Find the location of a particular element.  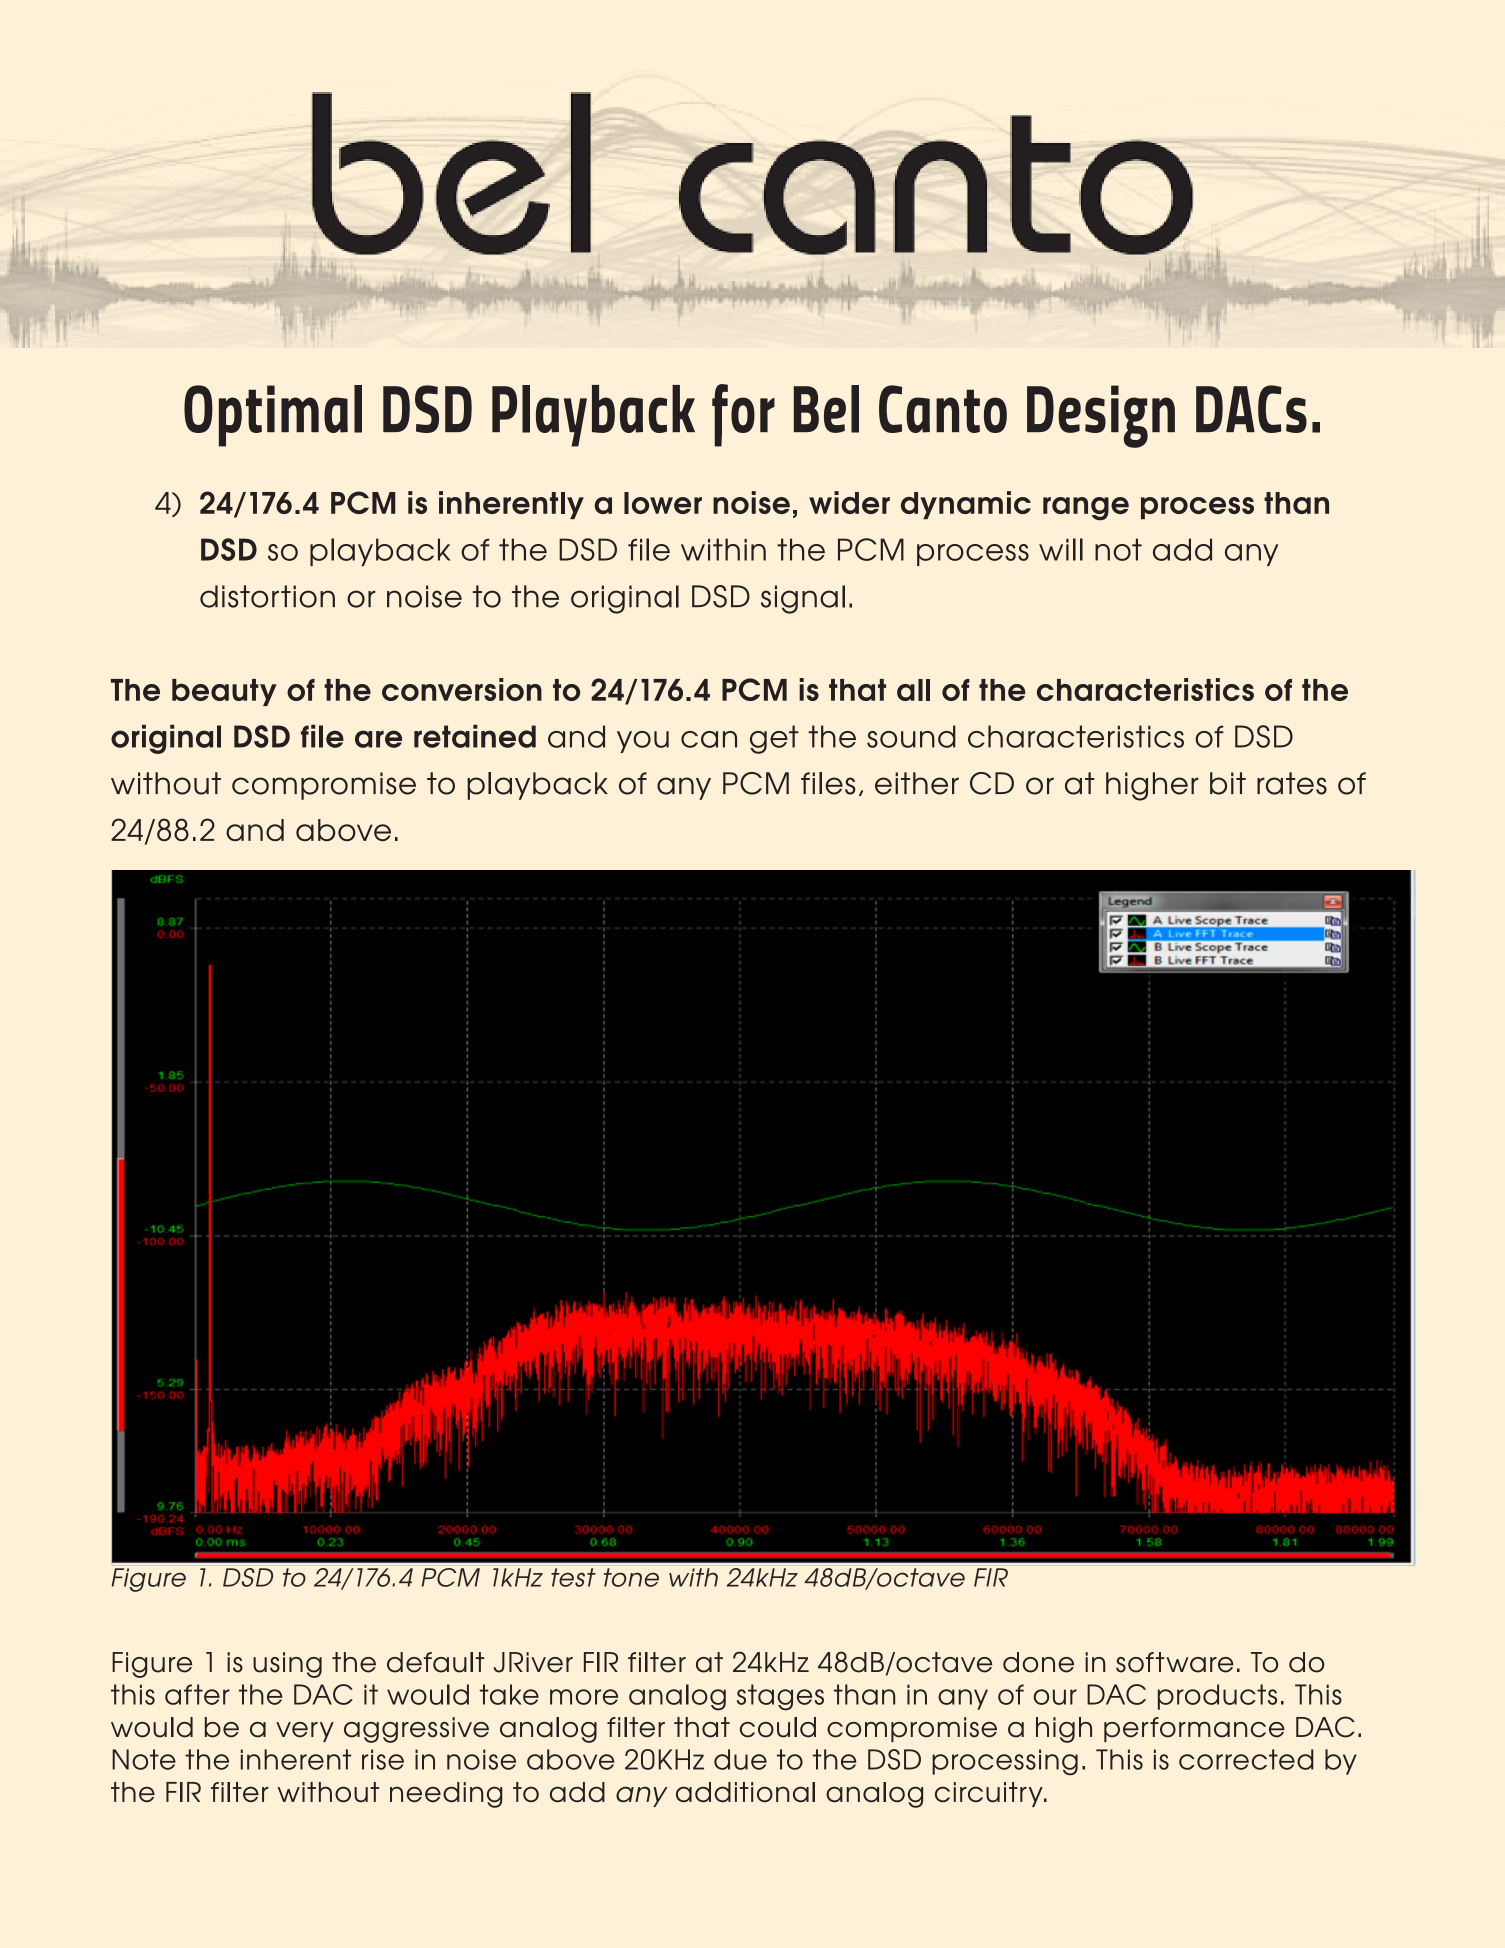

get is located at coordinates (774, 739).
